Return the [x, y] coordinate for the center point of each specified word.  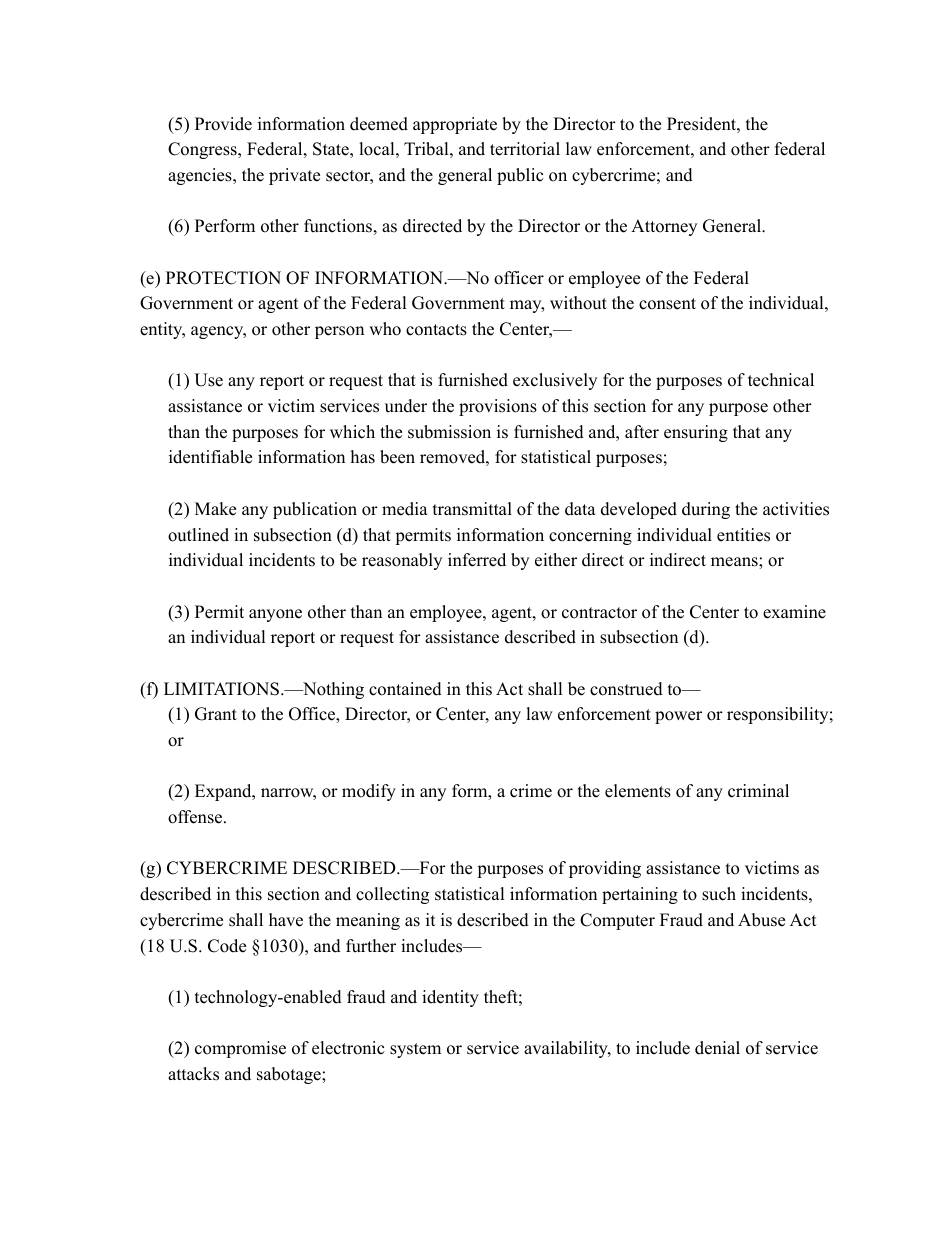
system [415, 1050]
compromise [240, 1049]
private [294, 176]
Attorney [664, 227]
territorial [525, 149]
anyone [275, 615]
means [735, 562]
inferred [477, 560]
